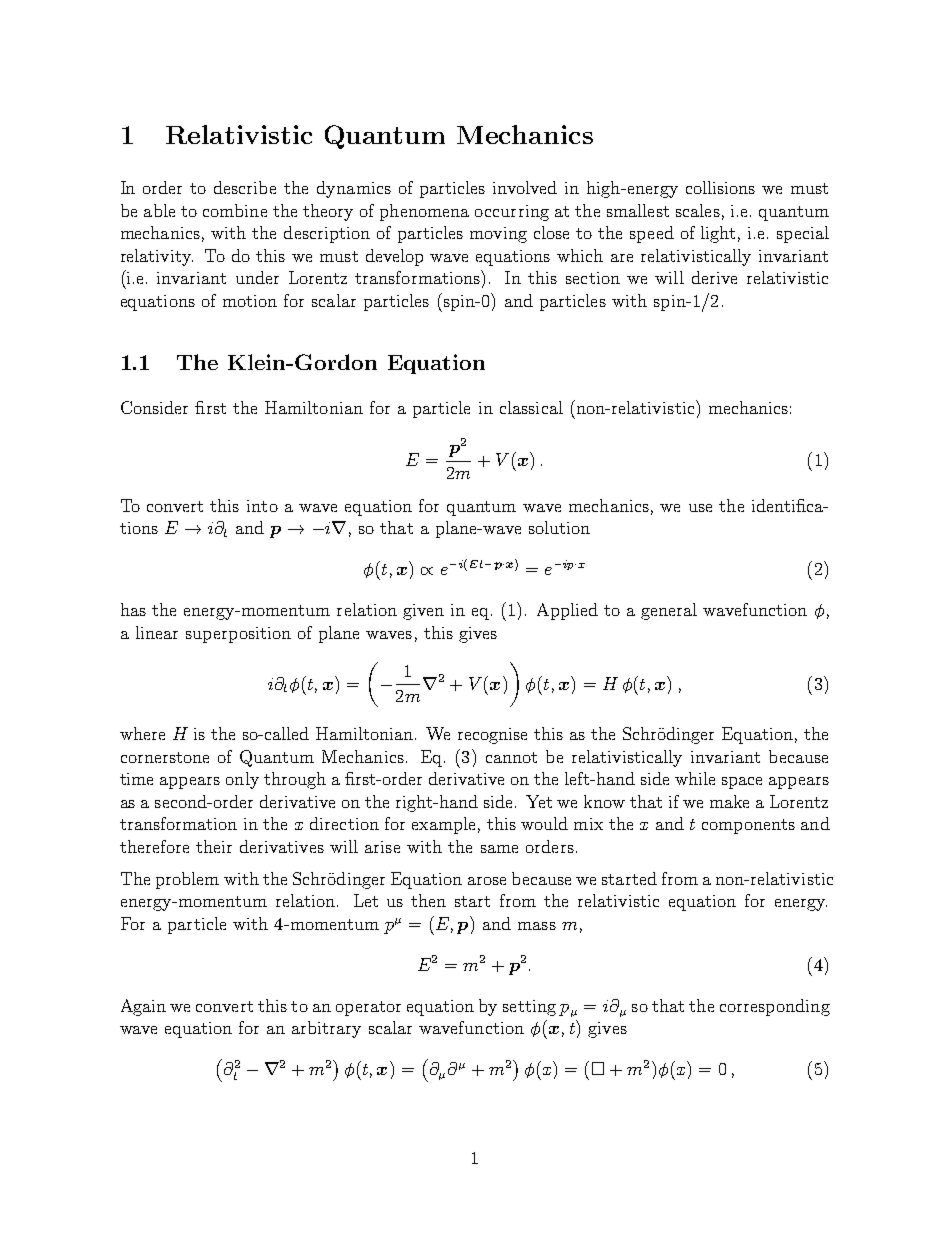 This document has width=952, height=1233. I want to click on setting, so click(529, 1008).
